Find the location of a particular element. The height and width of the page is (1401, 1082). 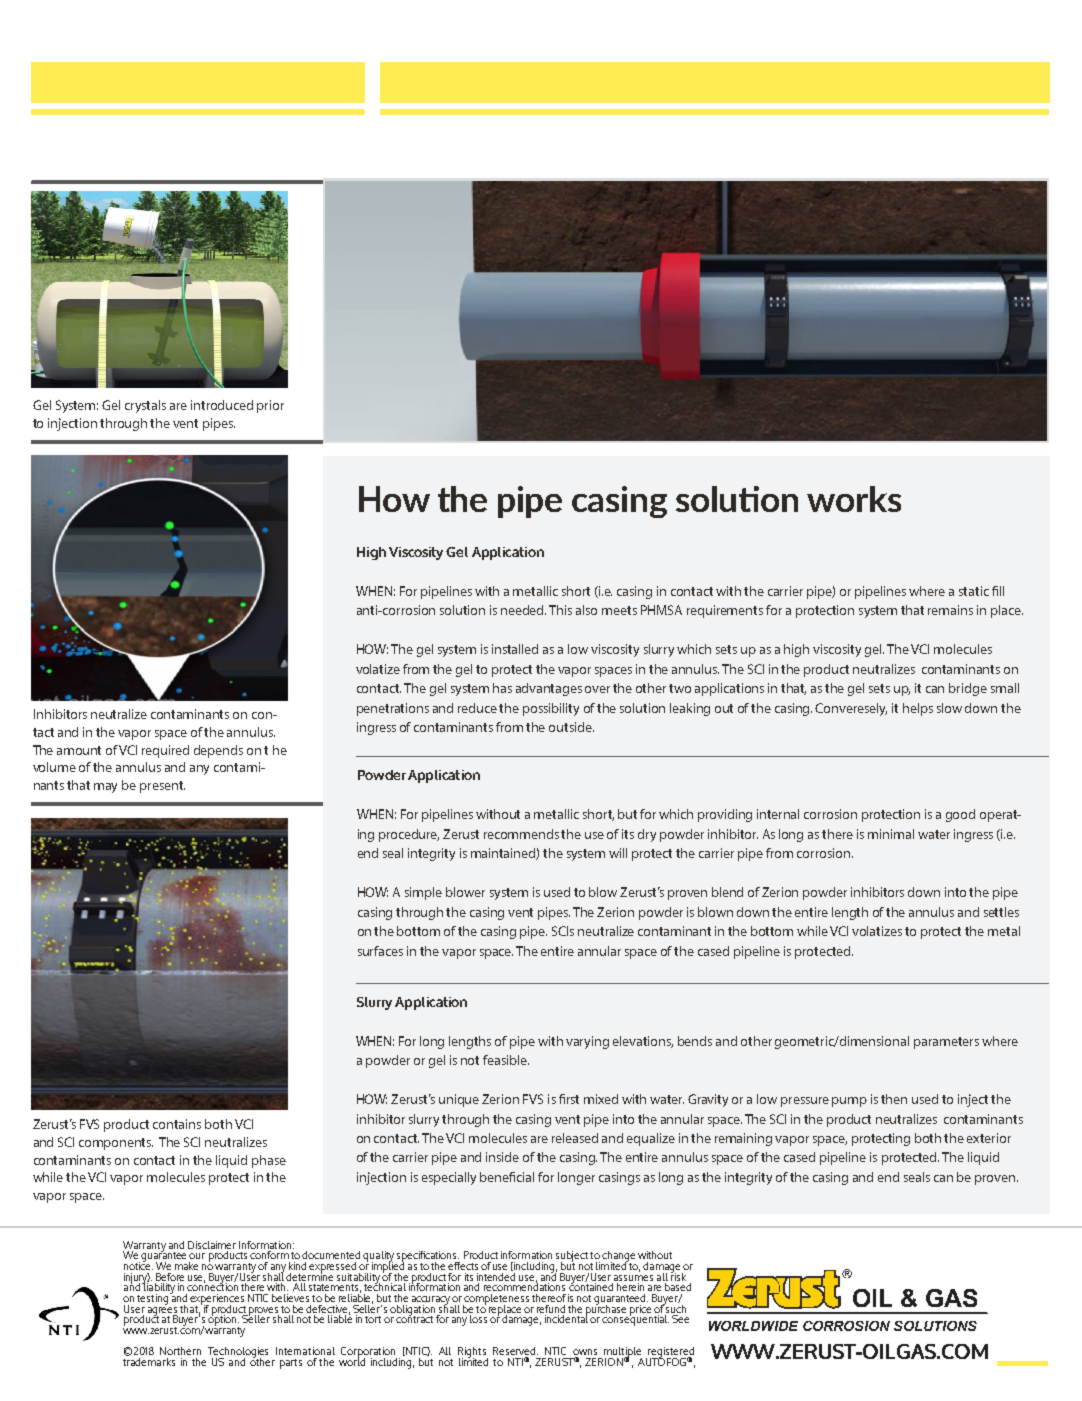

bridge is located at coordinates (968, 689).
